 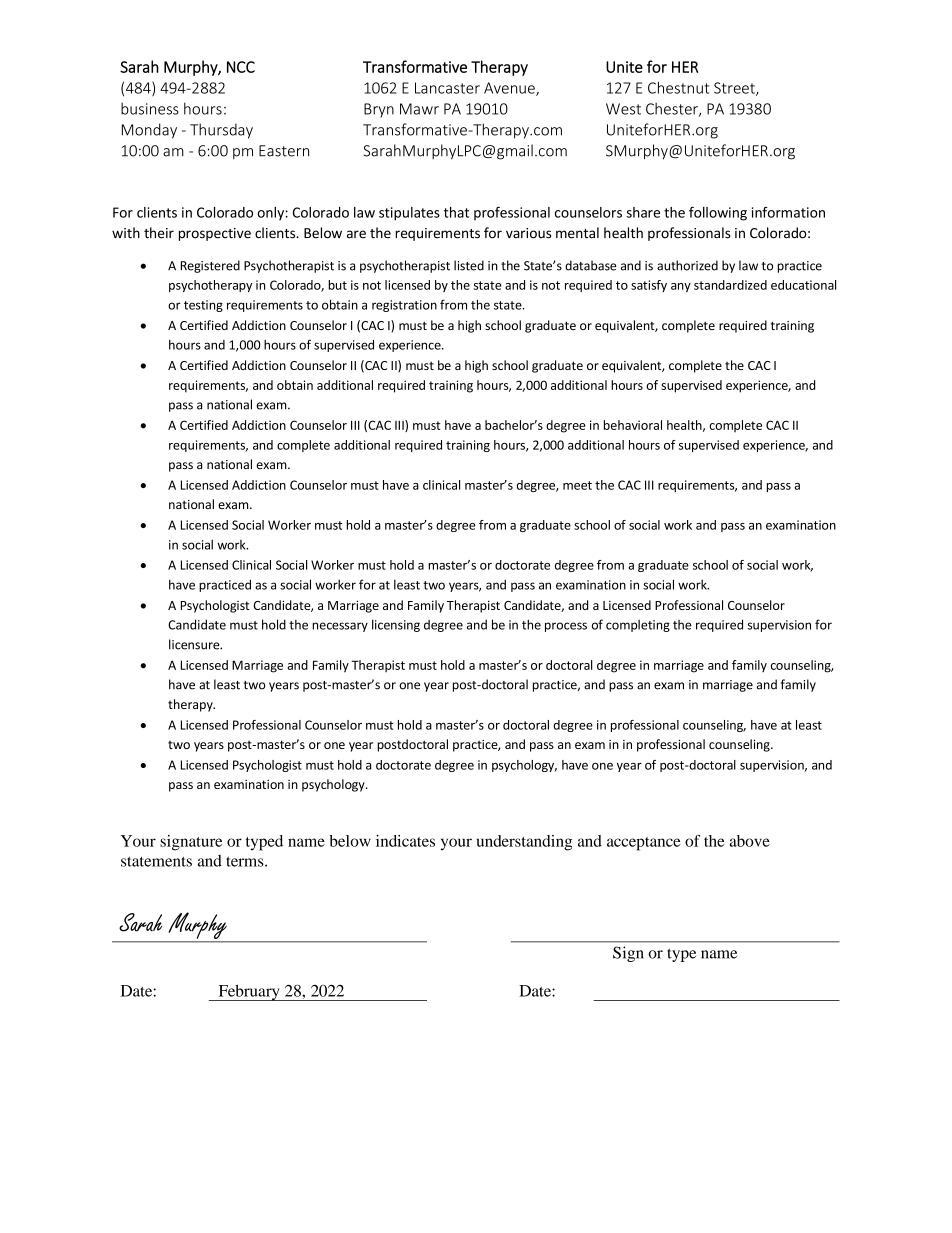 What do you see at coordinates (750, 841) in the screenshot?
I see `above` at bounding box center [750, 841].
